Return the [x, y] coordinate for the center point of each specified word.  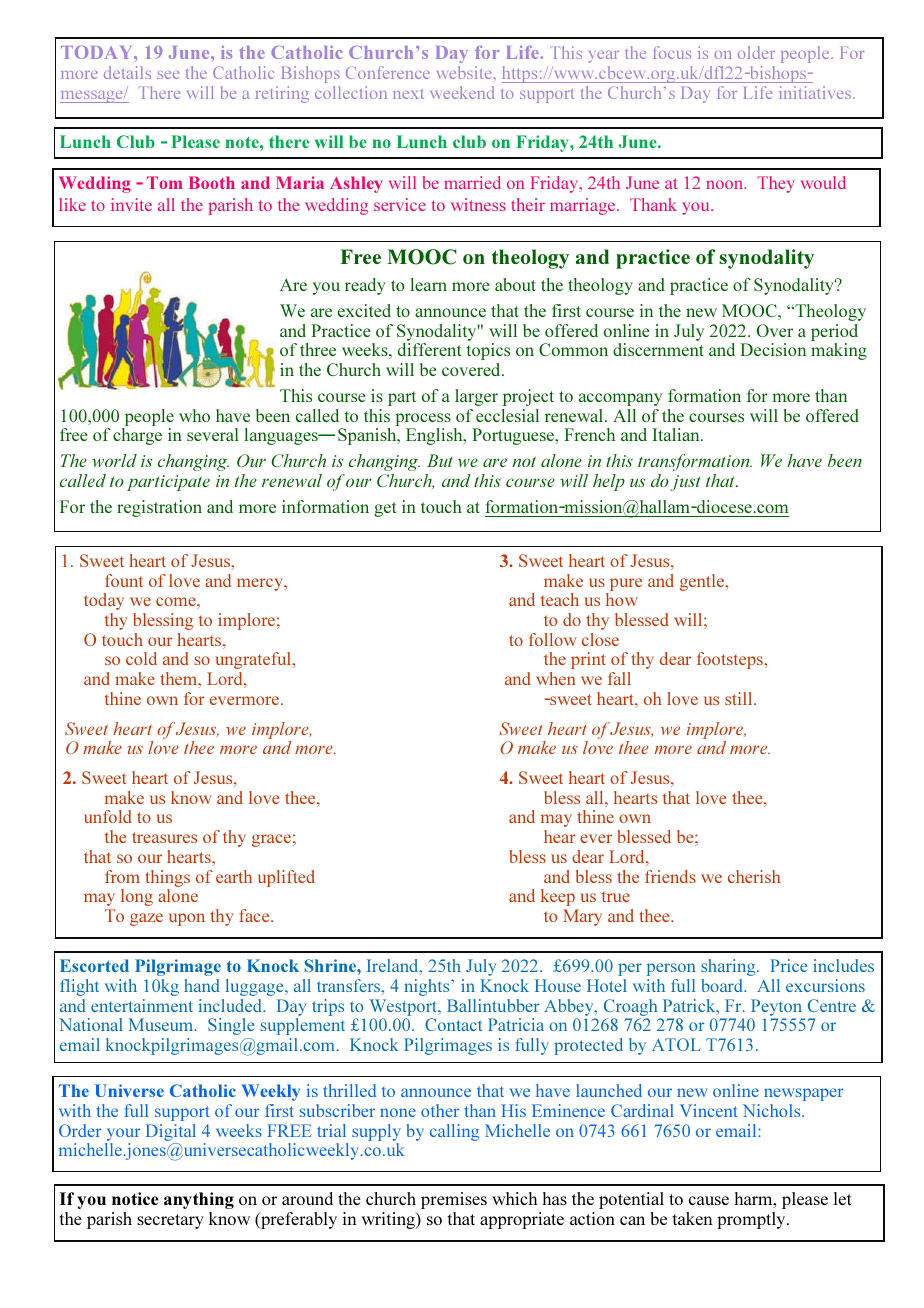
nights [428, 987]
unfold [108, 816]
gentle [703, 582]
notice [135, 1198]
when [556, 678]
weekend [462, 92]
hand [202, 985]
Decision [773, 349]
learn [428, 284]
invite [131, 204]
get [385, 509]
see [168, 75]
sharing [729, 967]
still [740, 698]
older [756, 52]
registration [159, 508]
